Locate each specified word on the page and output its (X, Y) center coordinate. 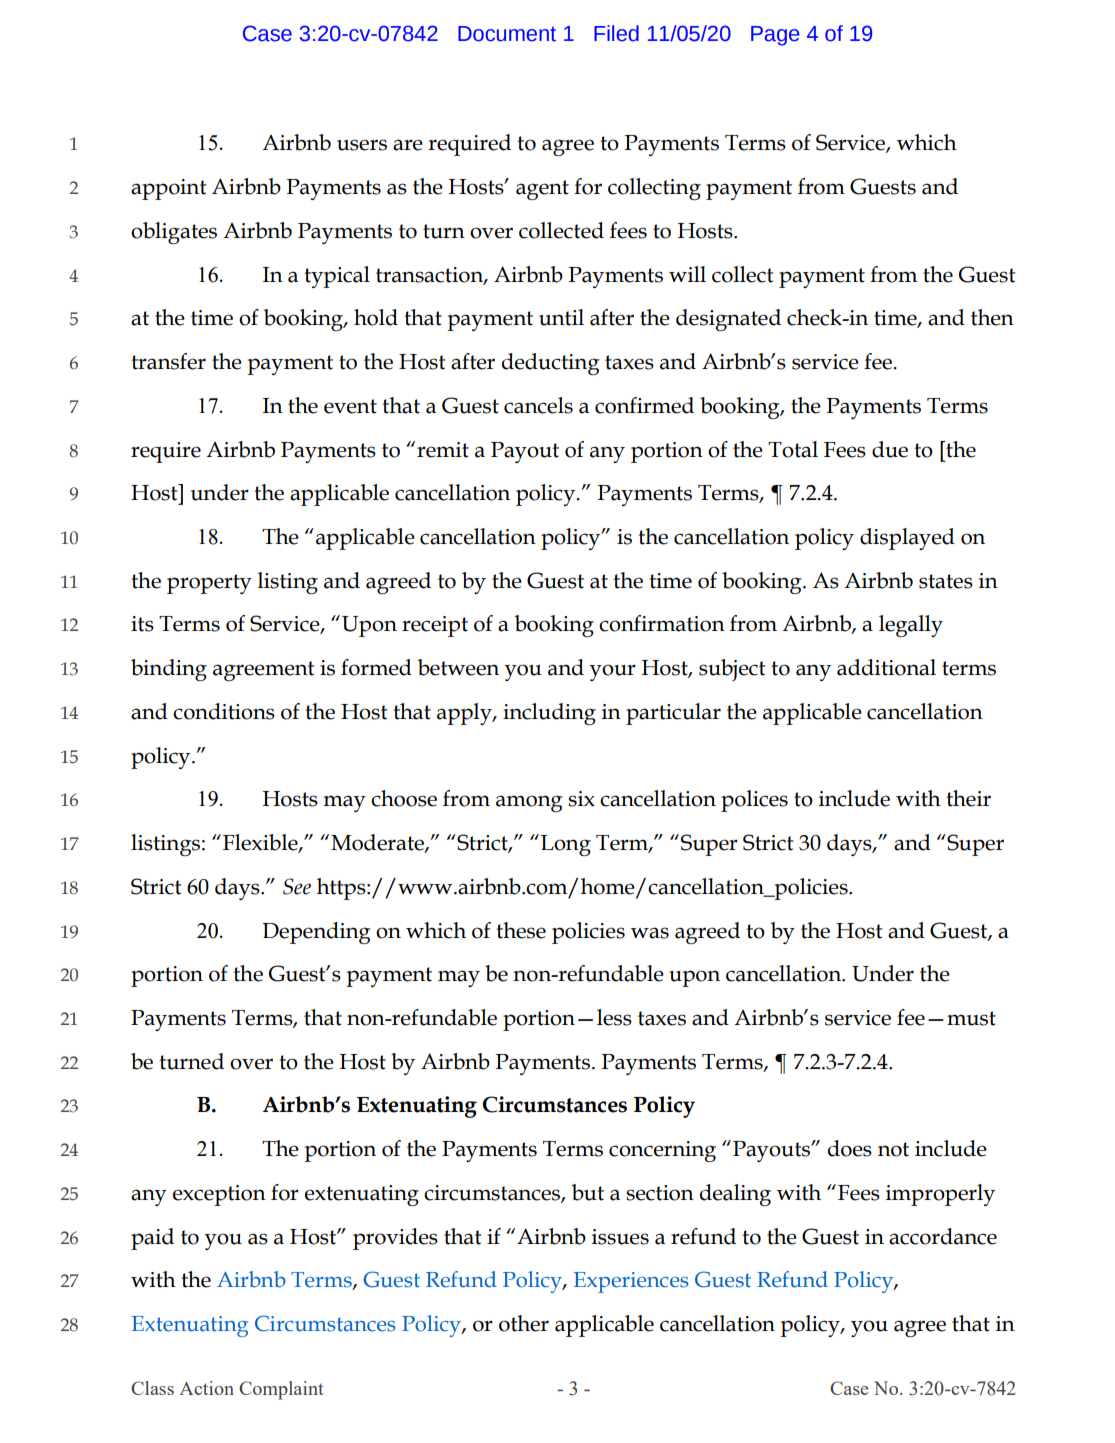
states (946, 581)
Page (775, 36)
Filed (616, 33)
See (297, 886)
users (362, 145)
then (992, 317)
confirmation (662, 623)
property (209, 584)
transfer (168, 361)
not (893, 1149)
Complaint (281, 1390)
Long (566, 845)
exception (219, 1195)
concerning (662, 1151)
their (968, 798)
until (561, 317)
